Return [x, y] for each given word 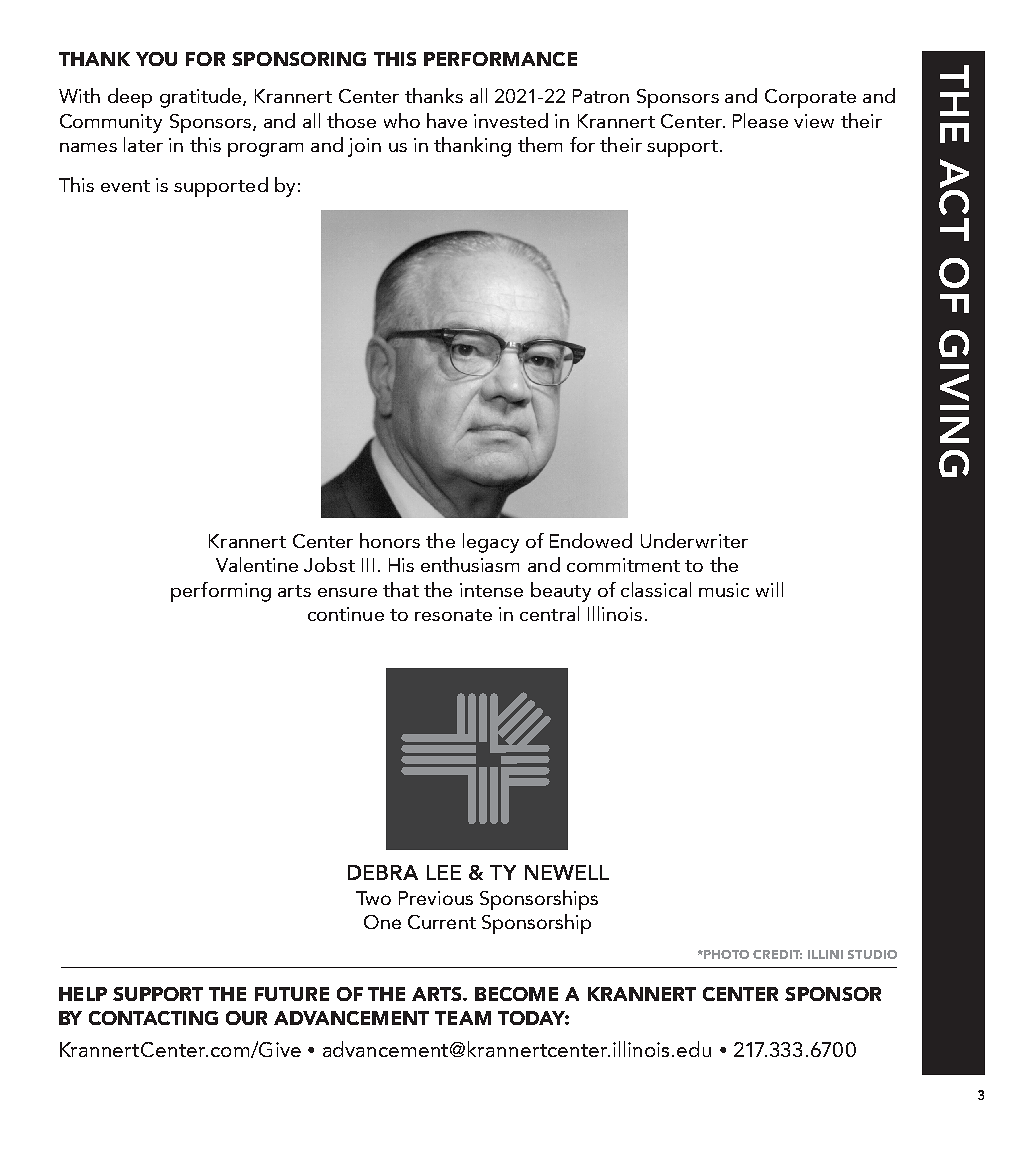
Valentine [257, 564]
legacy [491, 543]
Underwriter [694, 540]
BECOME [516, 994]
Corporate [810, 98]
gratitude [202, 98]
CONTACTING [153, 1018]
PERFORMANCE [500, 59]
